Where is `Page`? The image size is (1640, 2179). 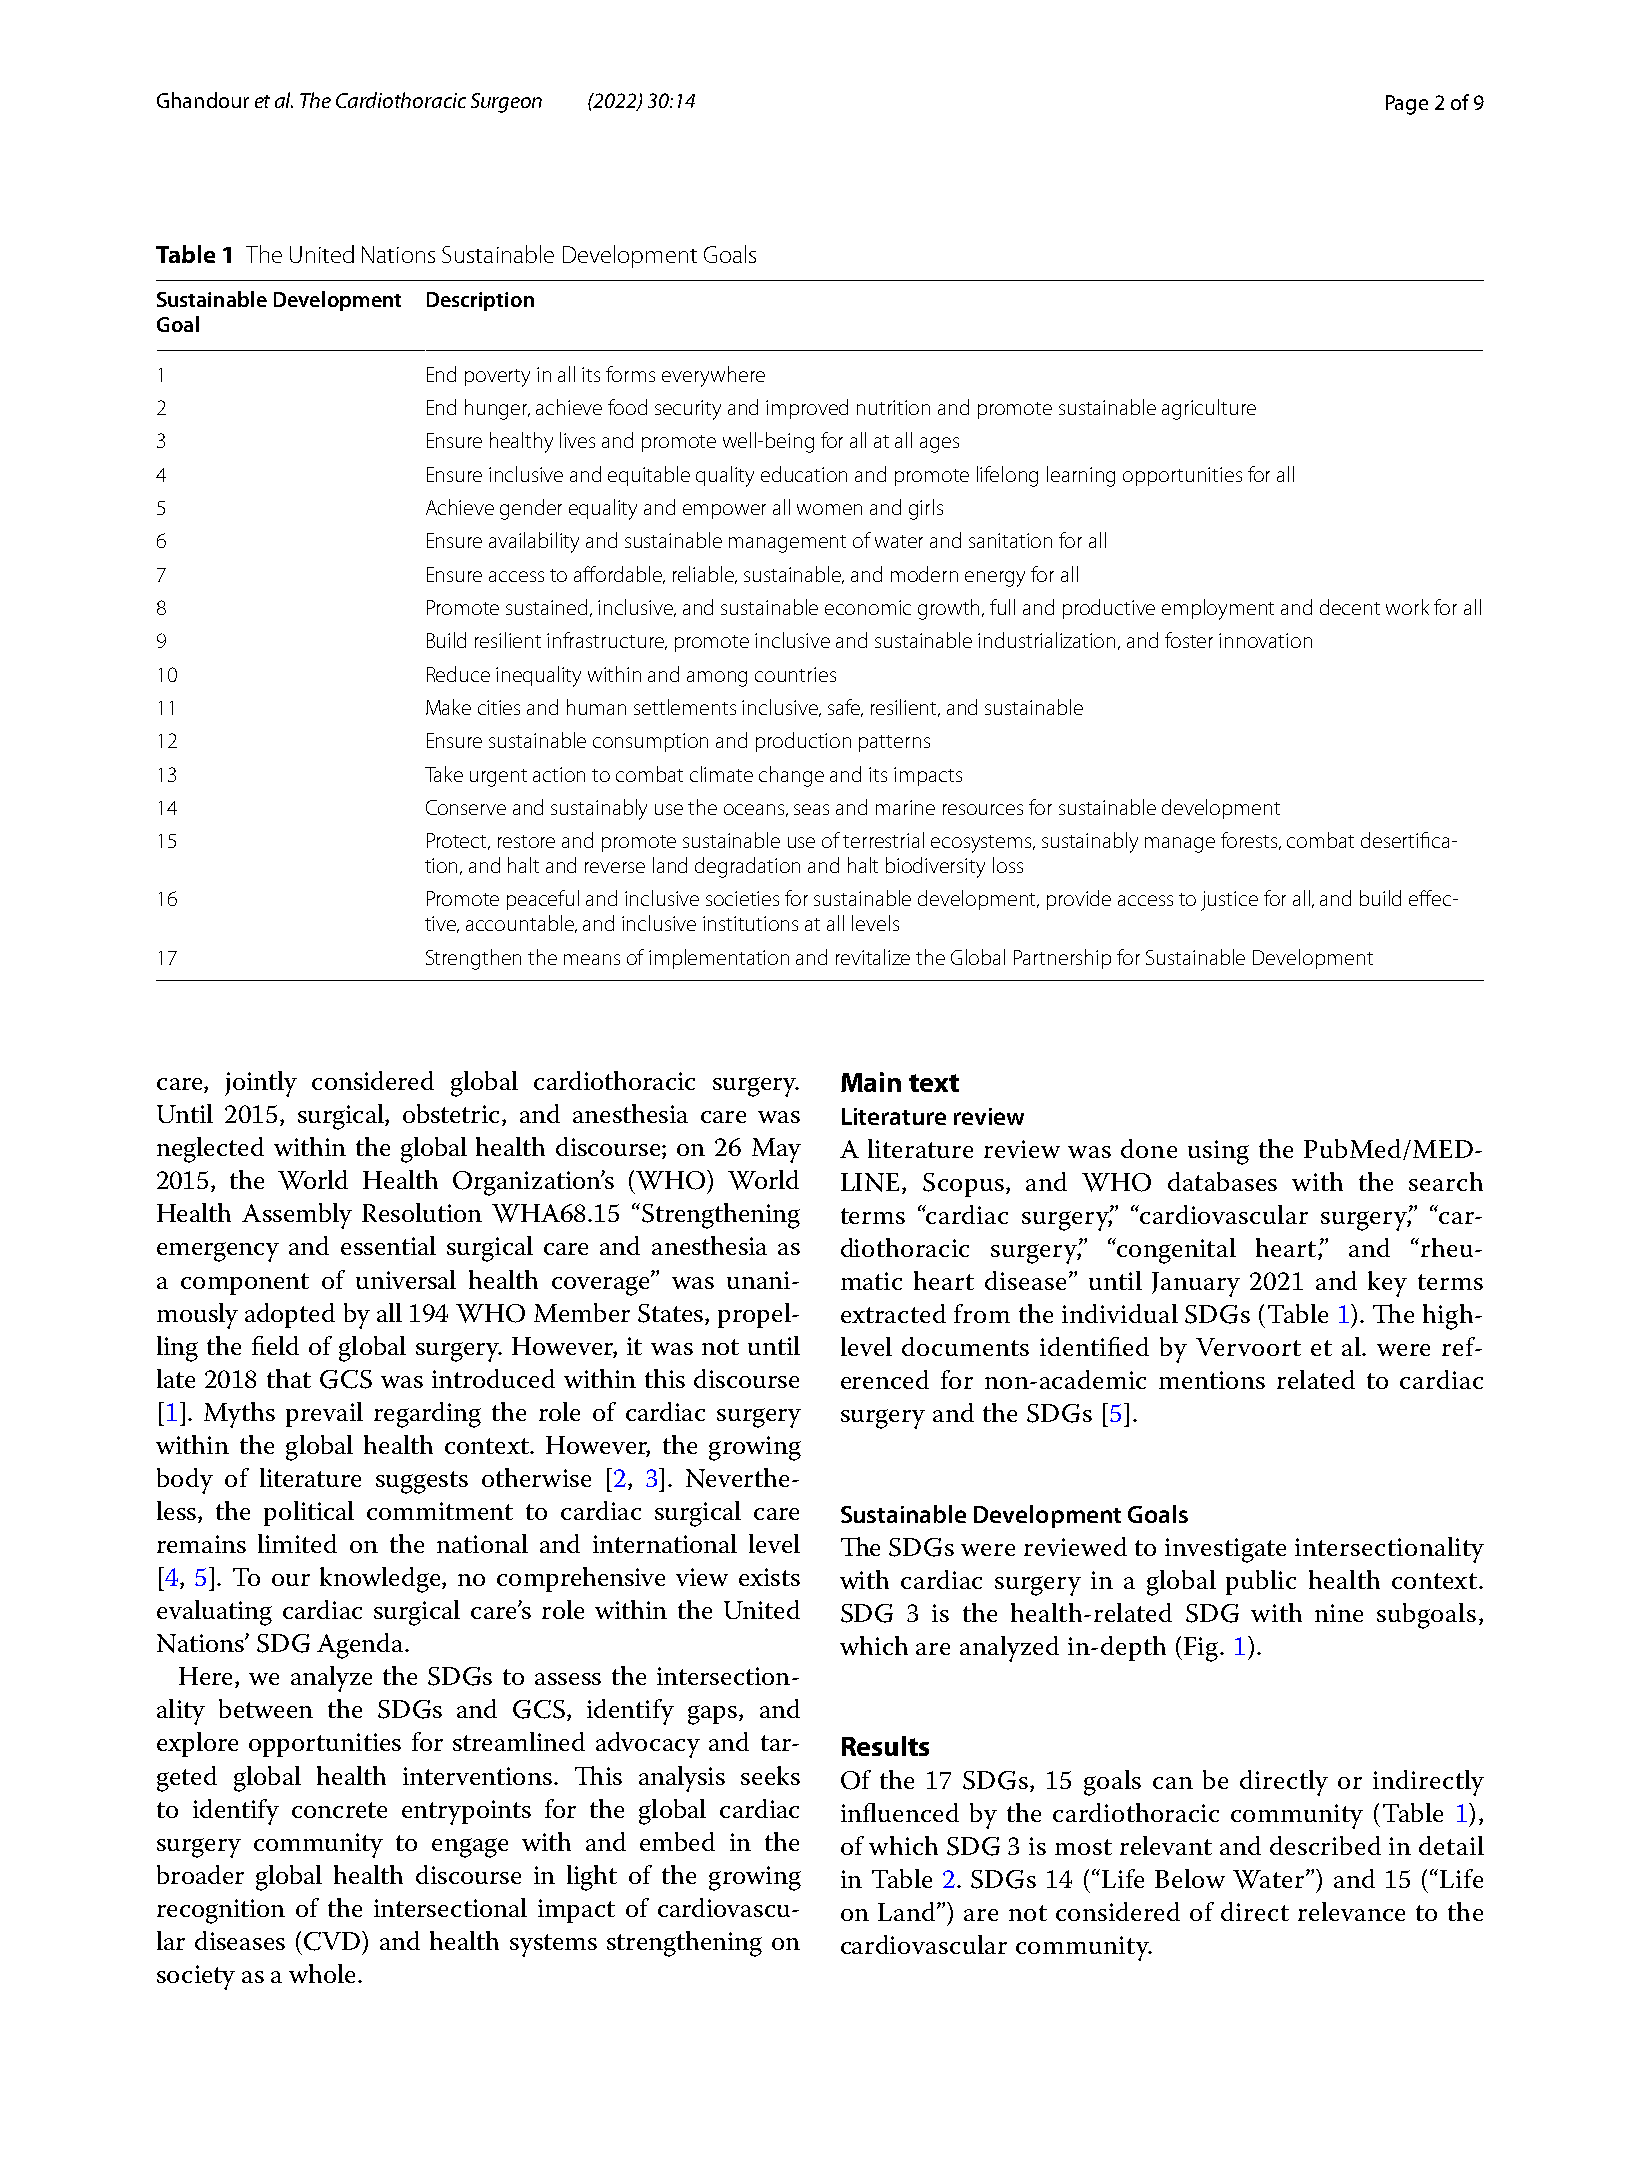
Page is located at coordinates (1407, 105).
